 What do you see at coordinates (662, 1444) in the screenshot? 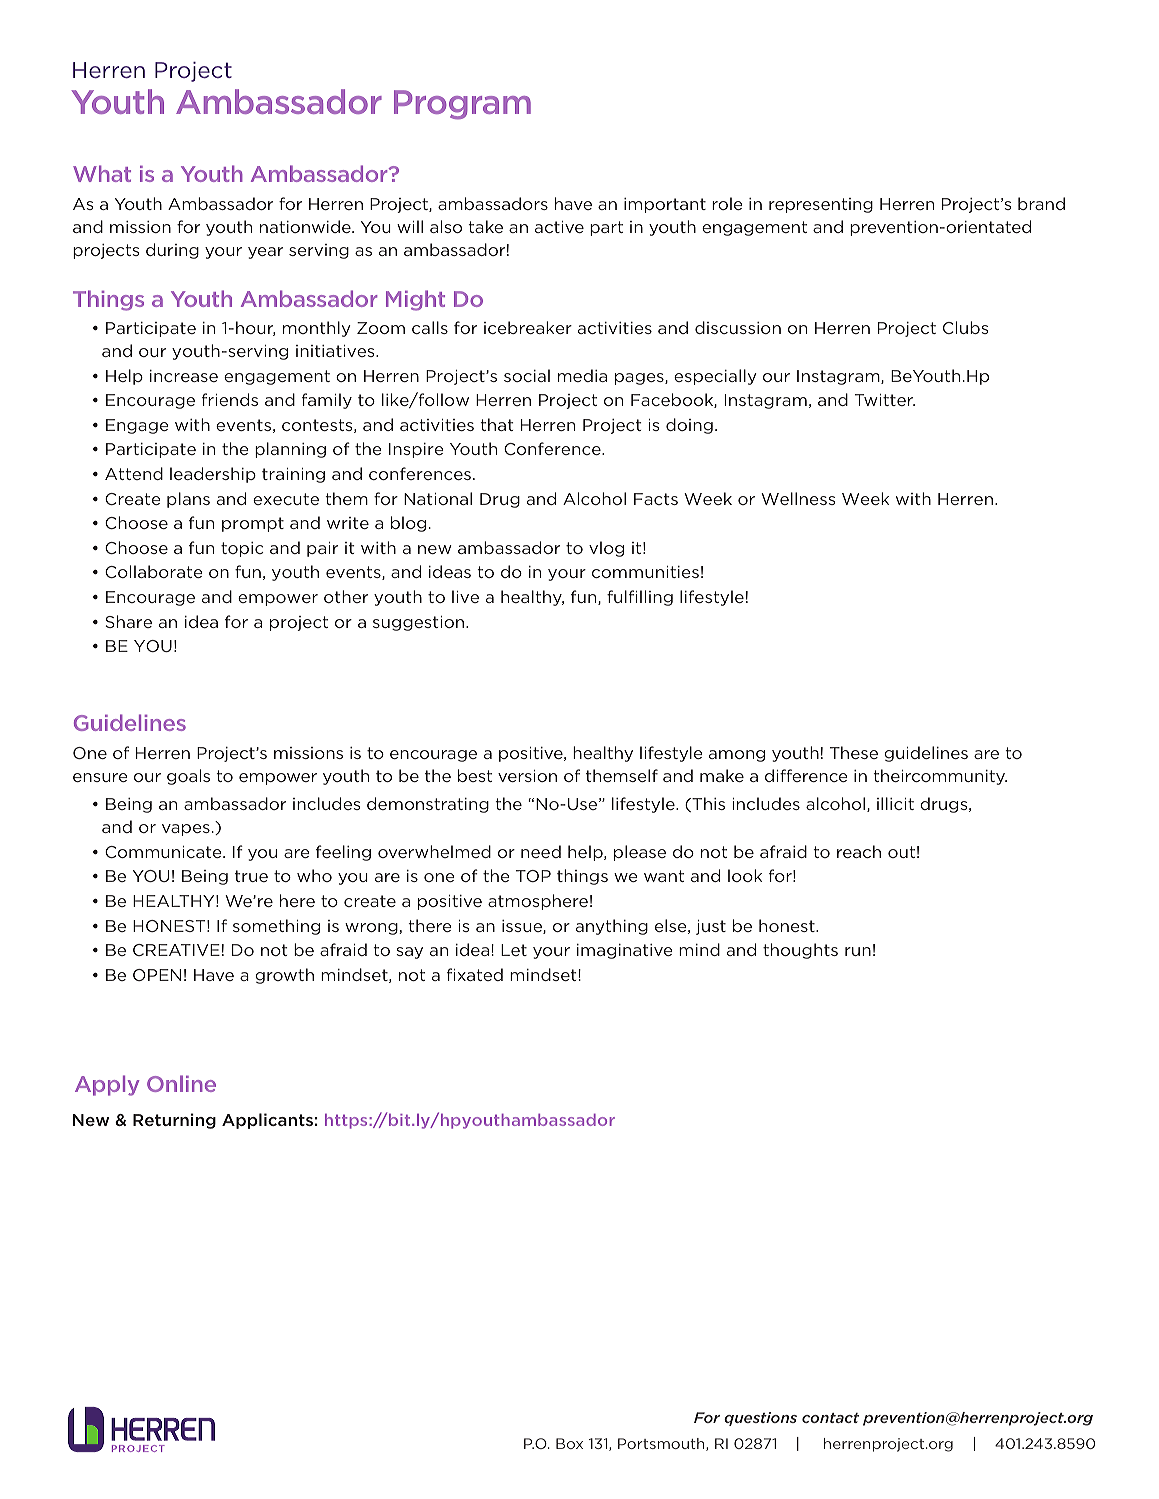
I see `Portsmouth` at bounding box center [662, 1444].
